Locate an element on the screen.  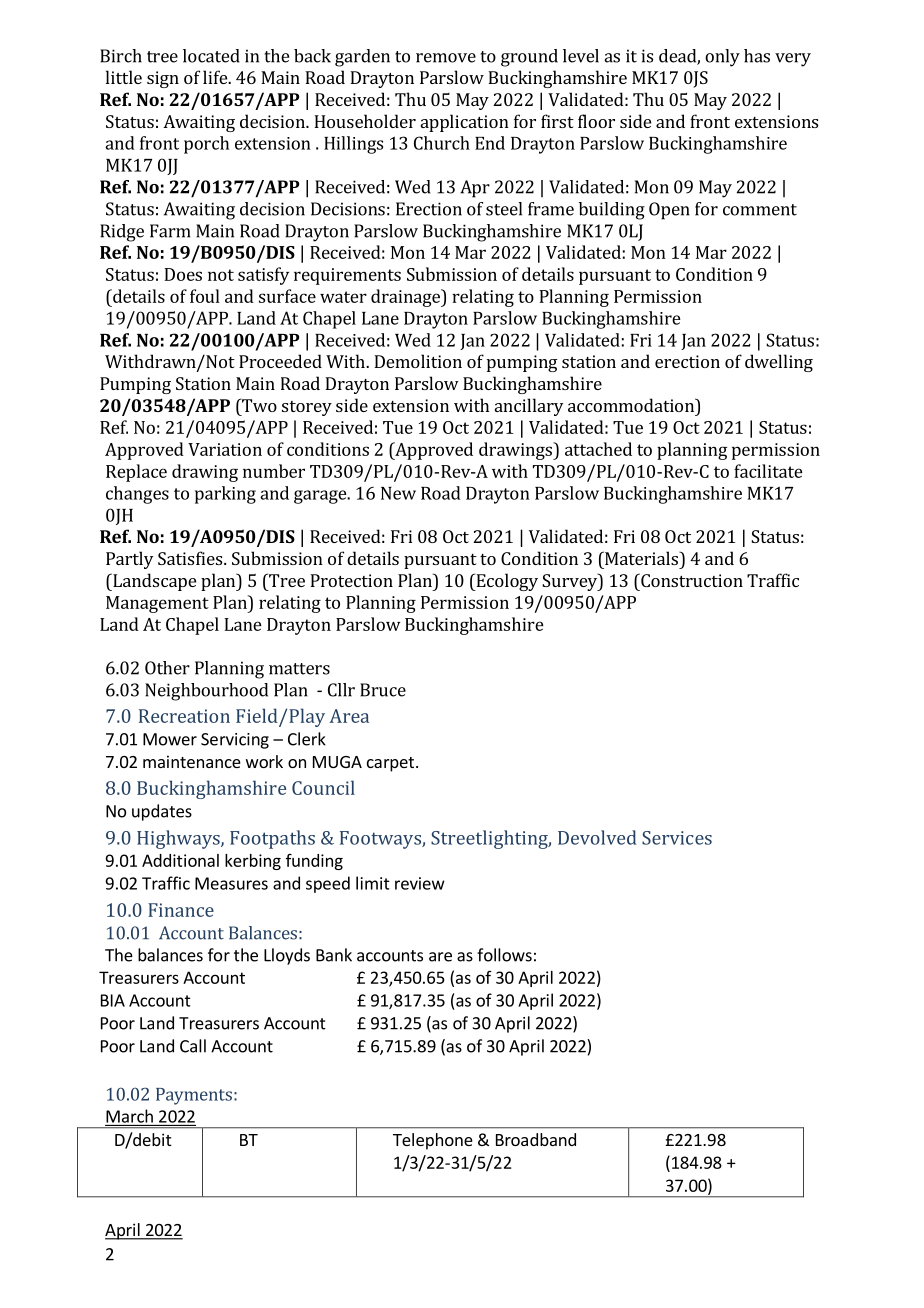
remove is located at coordinates (446, 58).
